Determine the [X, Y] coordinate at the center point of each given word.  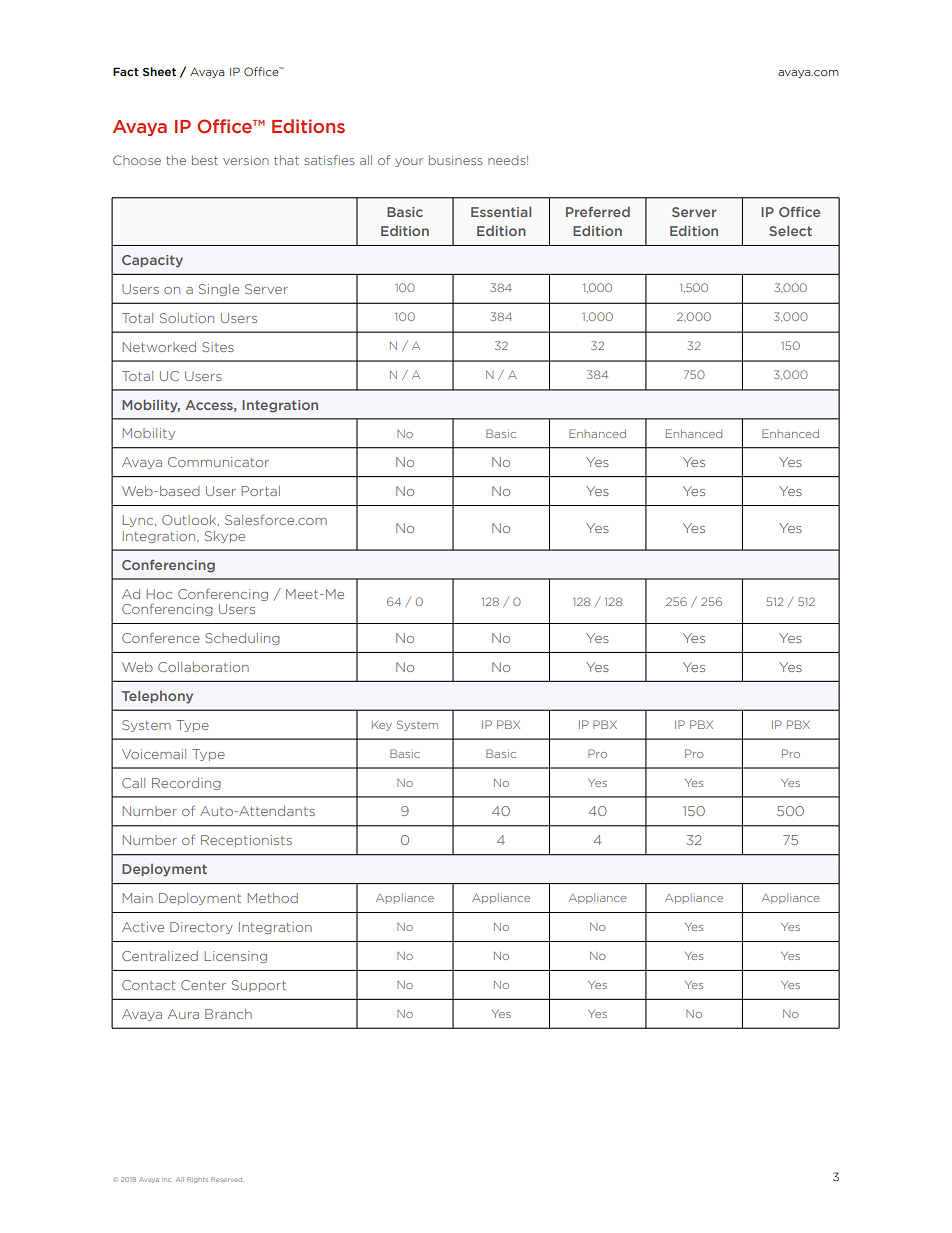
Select [790, 230]
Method [273, 898]
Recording [186, 784]
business [456, 160]
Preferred [598, 212]
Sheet [159, 71]
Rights [197, 1180]
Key [382, 726]
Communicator [218, 462]
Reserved [226, 1179]
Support [259, 986]
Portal [261, 491]
